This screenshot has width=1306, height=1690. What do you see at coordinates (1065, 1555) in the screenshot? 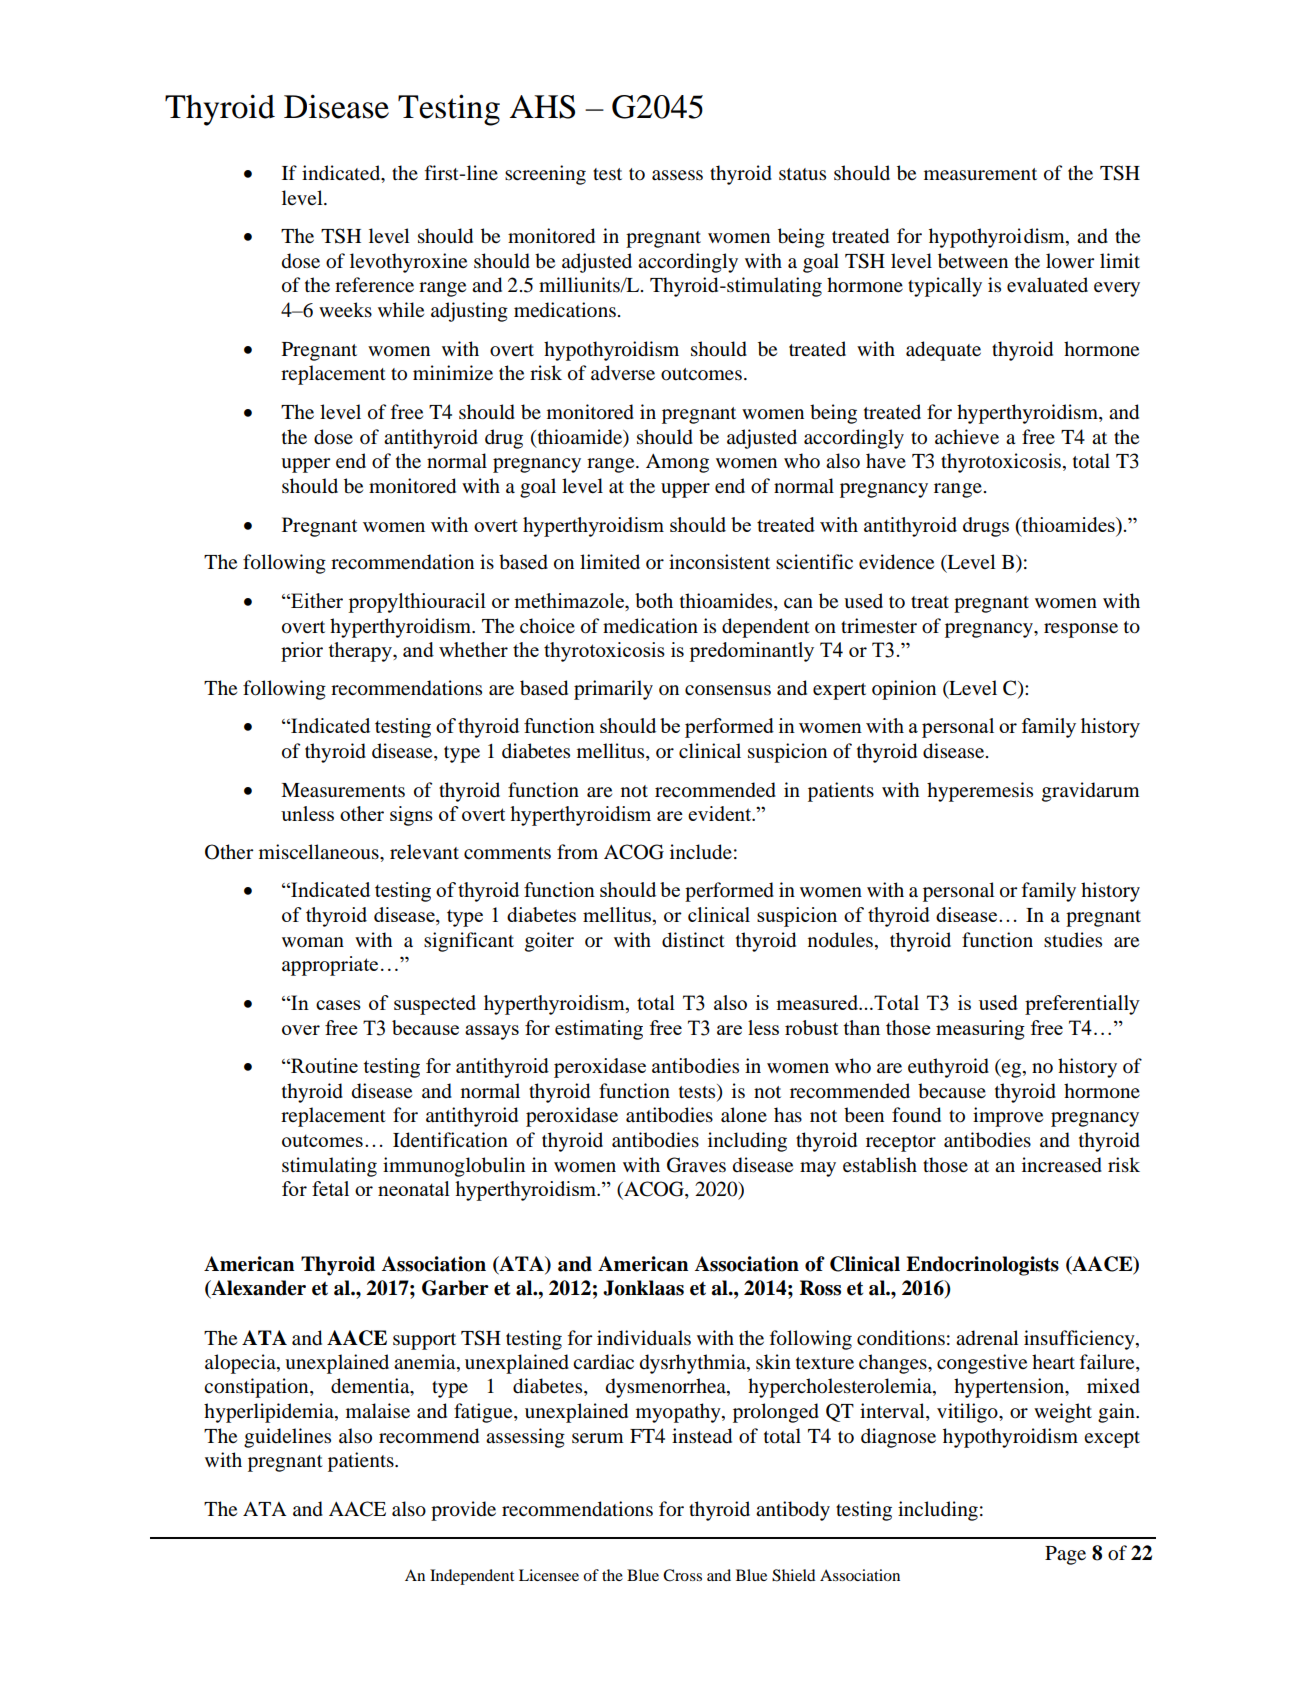
I see `Page` at bounding box center [1065, 1555].
